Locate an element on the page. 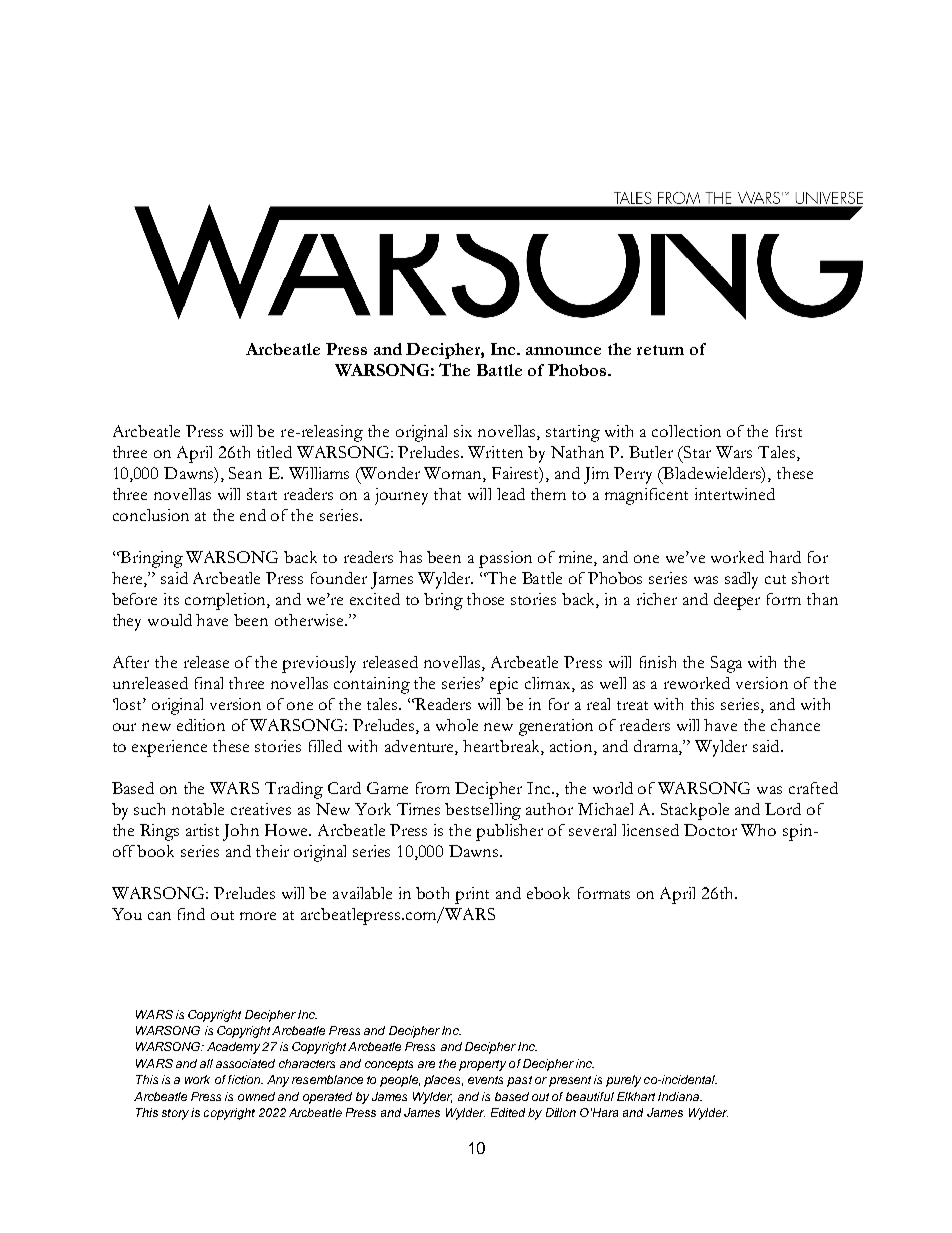  titled is located at coordinates (274, 452).
